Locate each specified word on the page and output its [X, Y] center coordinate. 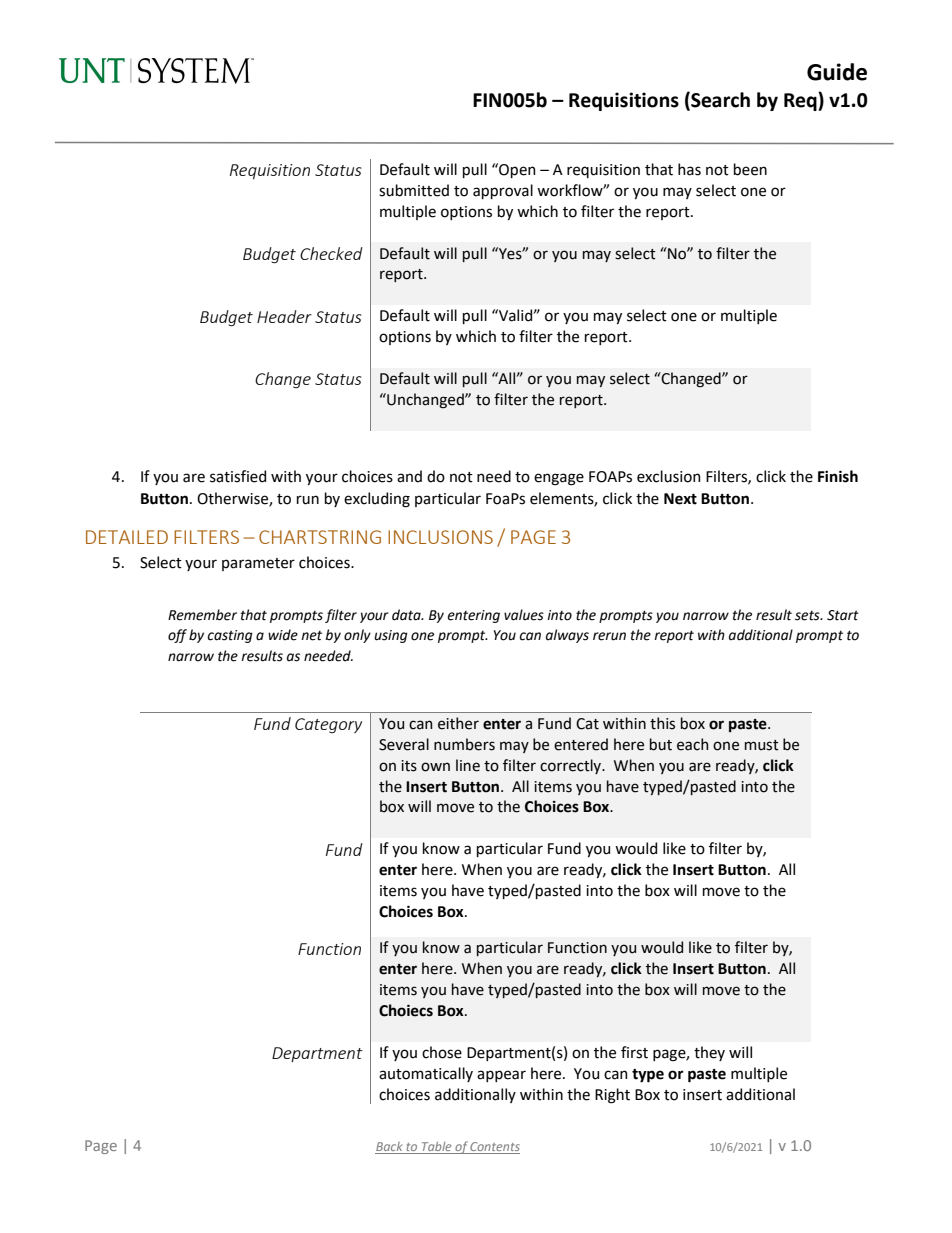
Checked [331, 253]
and [409, 476]
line [468, 765]
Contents [494, 1148]
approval [503, 191]
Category [328, 725]
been [750, 169]
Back [390, 1148]
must [762, 745]
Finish [838, 476]
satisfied [238, 476]
